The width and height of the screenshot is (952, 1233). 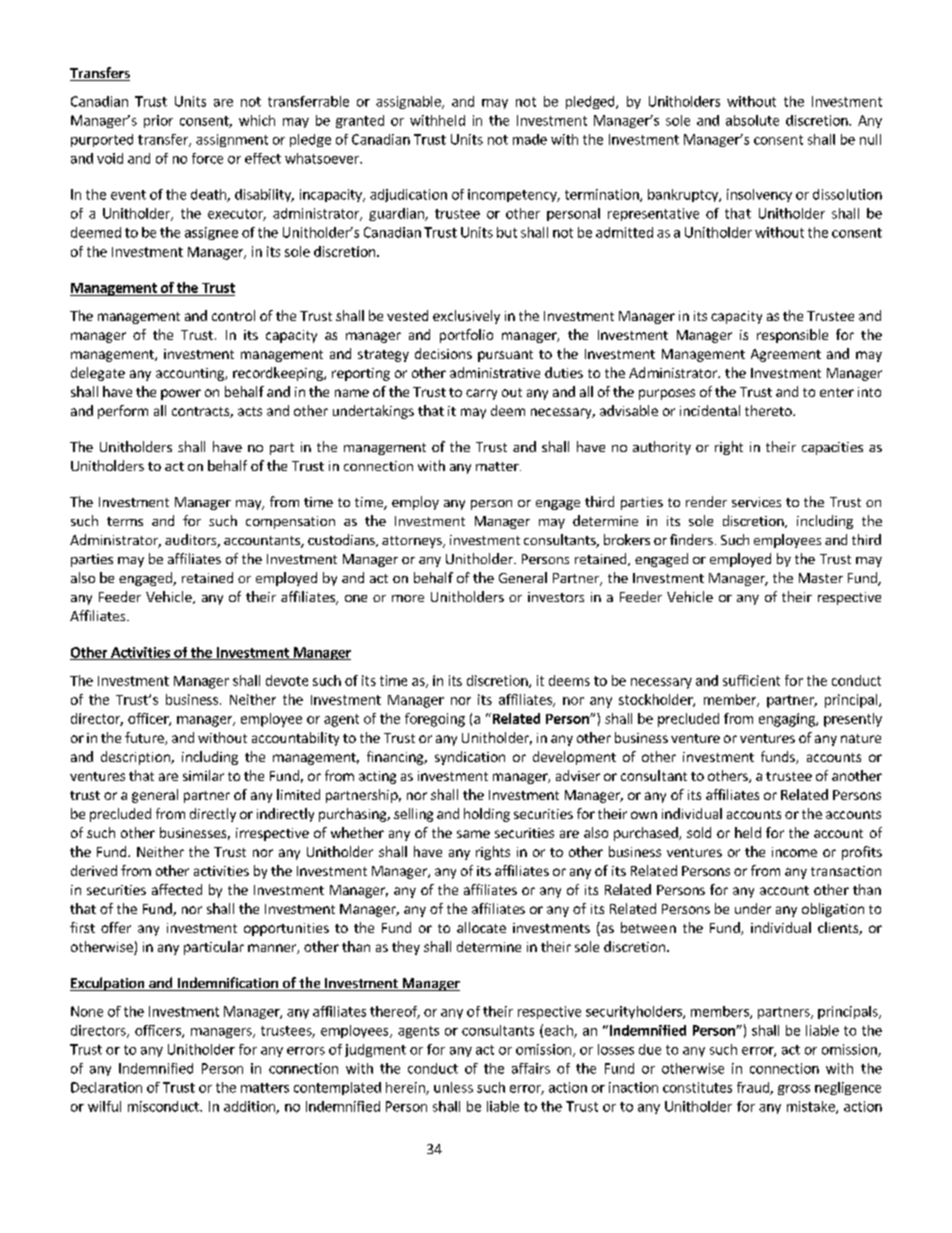 I want to click on more, so click(x=408, y=598).
